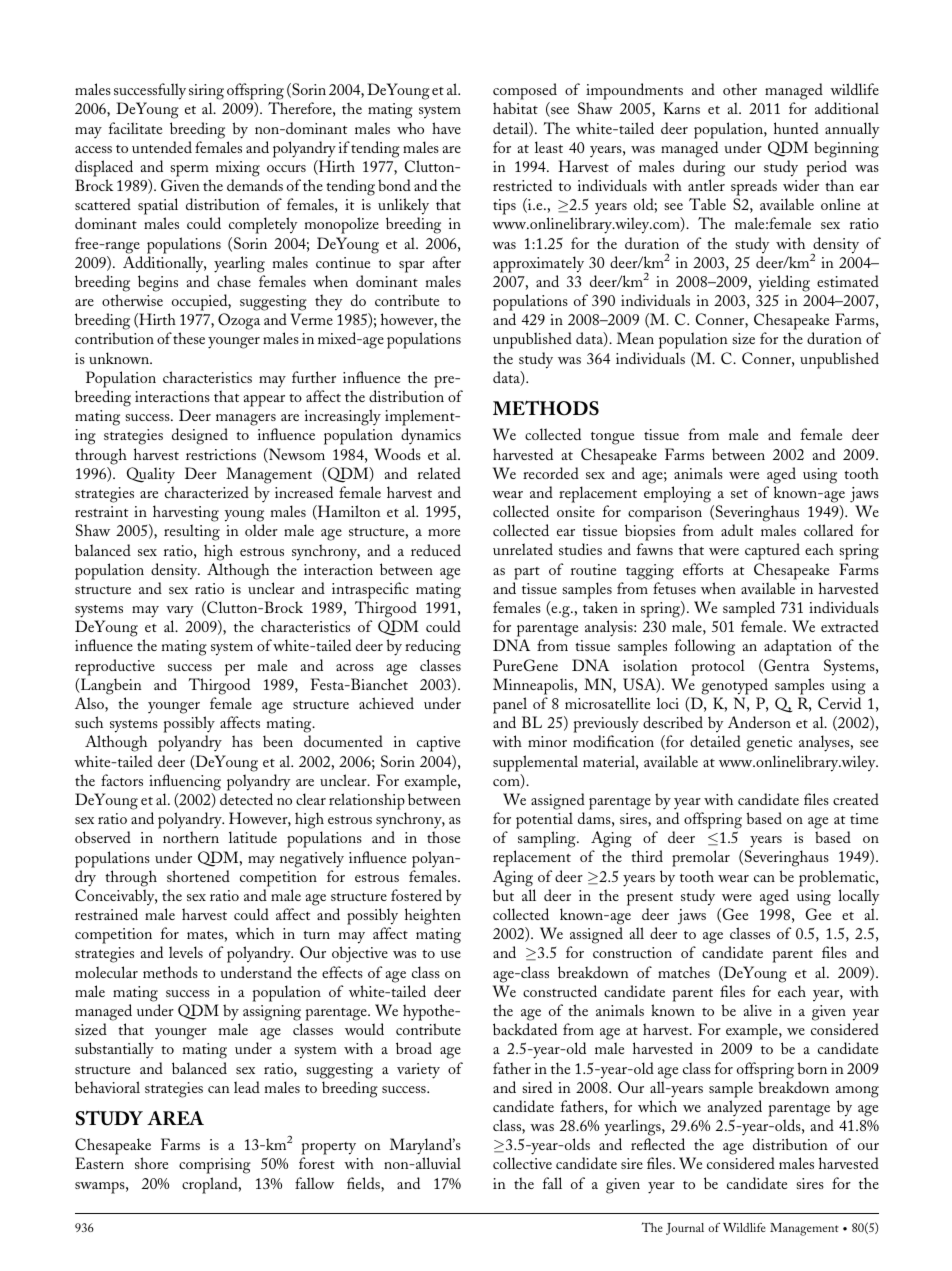 The width and height of the image is (952, 1271). I want to click on adaptation, so click(798, 647).
